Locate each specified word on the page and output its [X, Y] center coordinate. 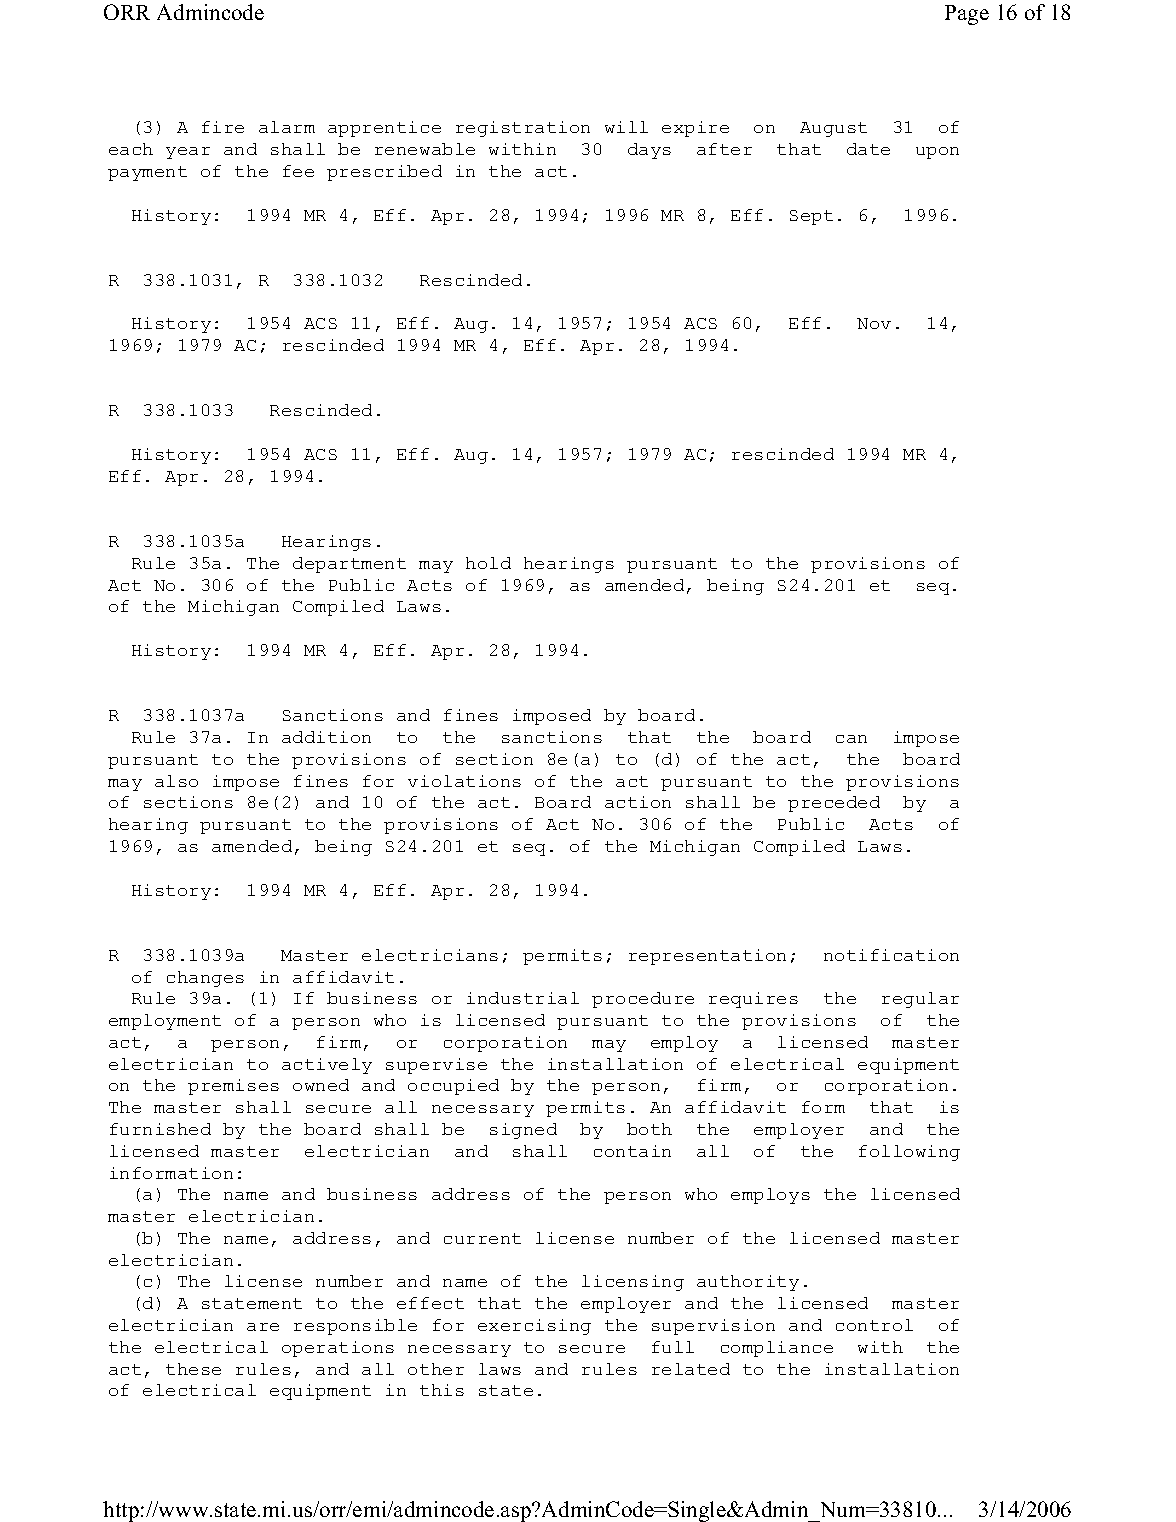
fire [223, 127]
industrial [523, 998]
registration [523, 129]
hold [488, 563]
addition [326, 737]
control [874, 1325]
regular [920, 1000]
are [263, 1327]
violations [464, 781]
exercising [534, 1327]
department [349, 565]
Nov [874, 323]
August [833, 129]
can [851, 739]
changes [205, 979]
